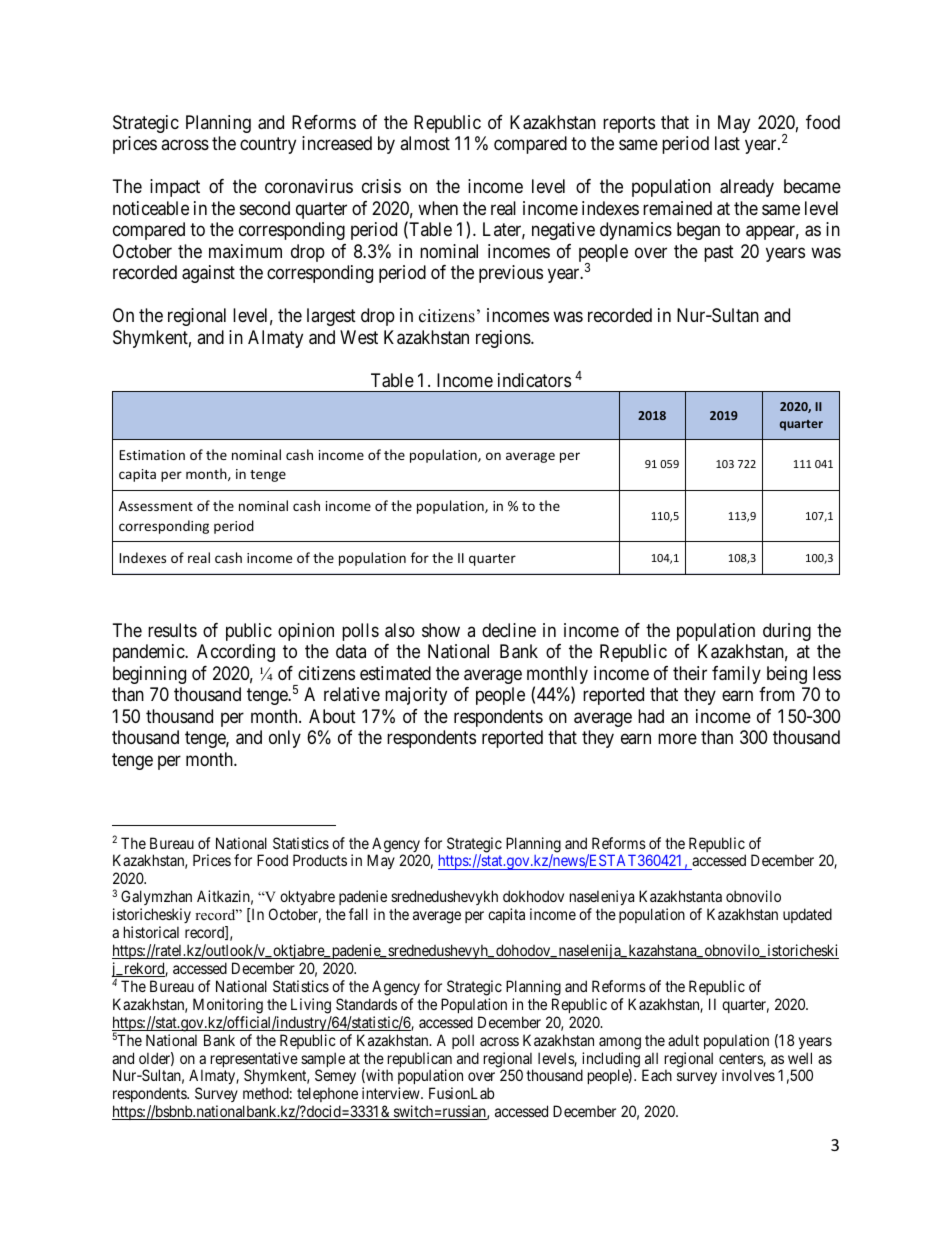 The height and width of the screenshot is (1233, 952). What do you see at coordinates (787, 632) in the screenshot?
I see `during` at bounding box center [787, 632].
